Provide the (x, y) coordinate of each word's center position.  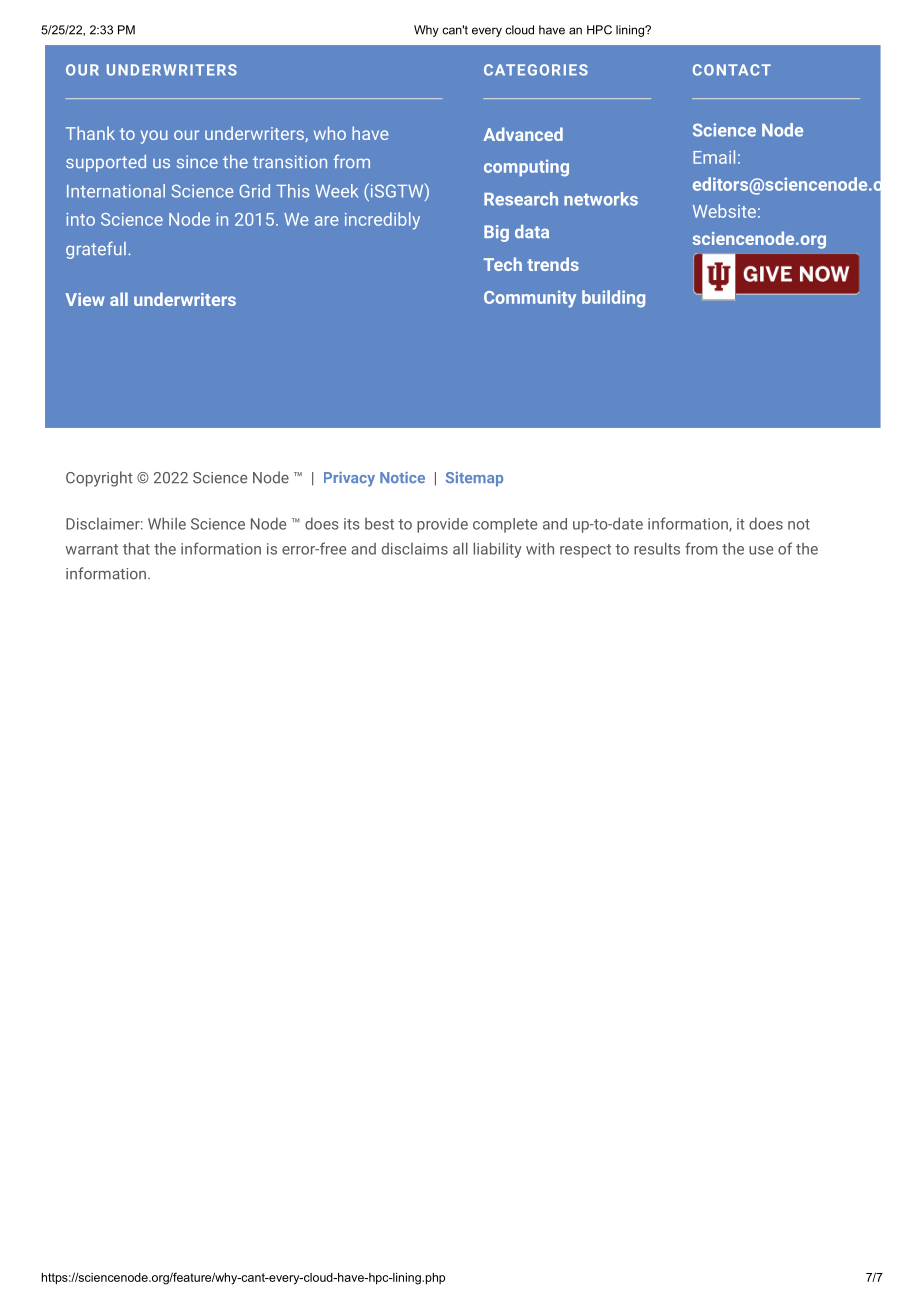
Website (724, 211)
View (85, 299)
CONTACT (732, 70)
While (167, 523)
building (613, 299)
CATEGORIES (536, 70)
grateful (96, 250)
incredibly (382, 221)
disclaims (415, 549)
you (154, 137)
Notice (402, 477)
